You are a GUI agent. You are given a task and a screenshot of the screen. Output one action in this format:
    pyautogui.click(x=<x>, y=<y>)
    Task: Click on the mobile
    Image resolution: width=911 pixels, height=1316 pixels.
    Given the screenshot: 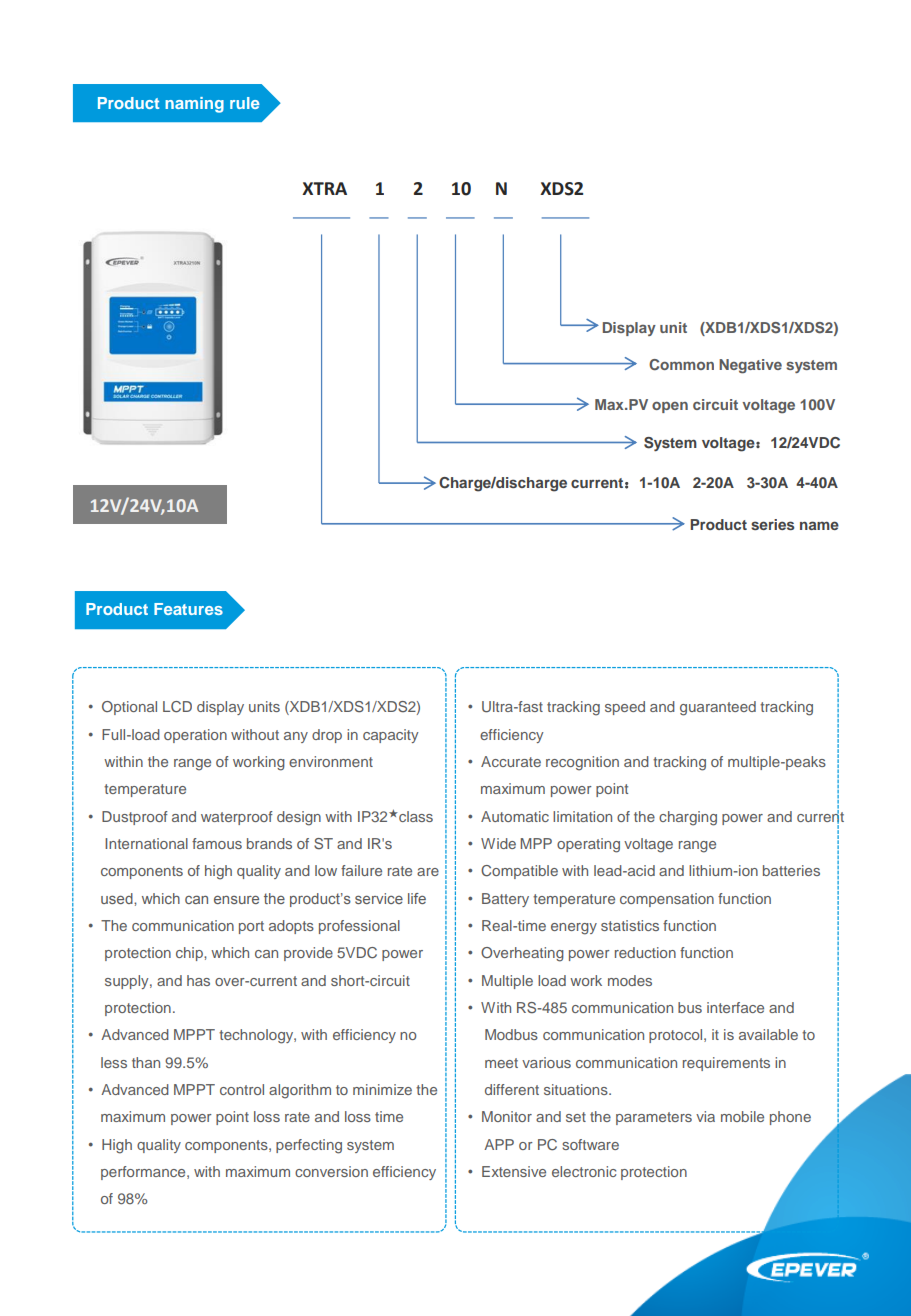 What is the action you would take?
    pyautogui.click(x=742, y=1116)
